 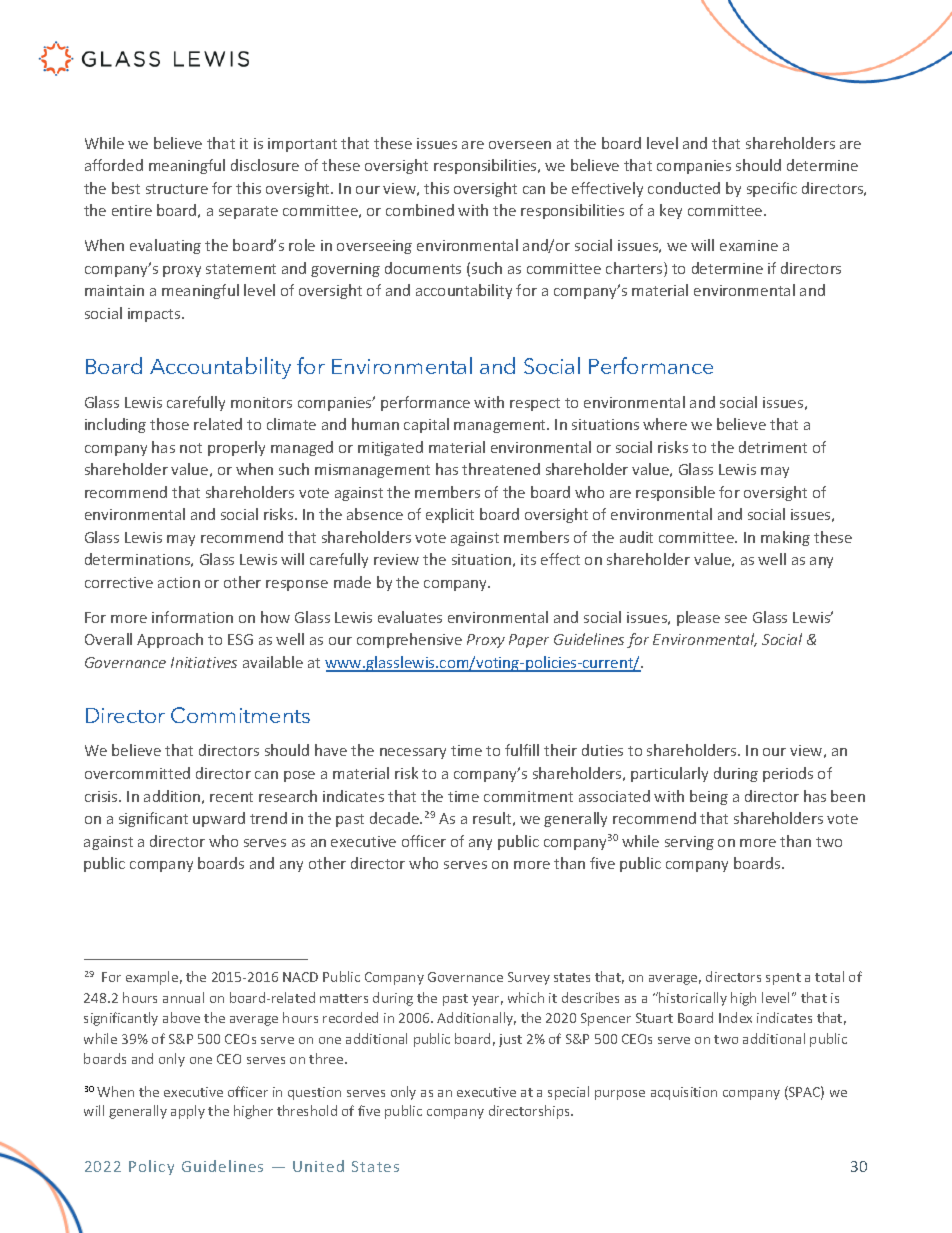 I want to click on overseen, so click(x=520, y=145).
